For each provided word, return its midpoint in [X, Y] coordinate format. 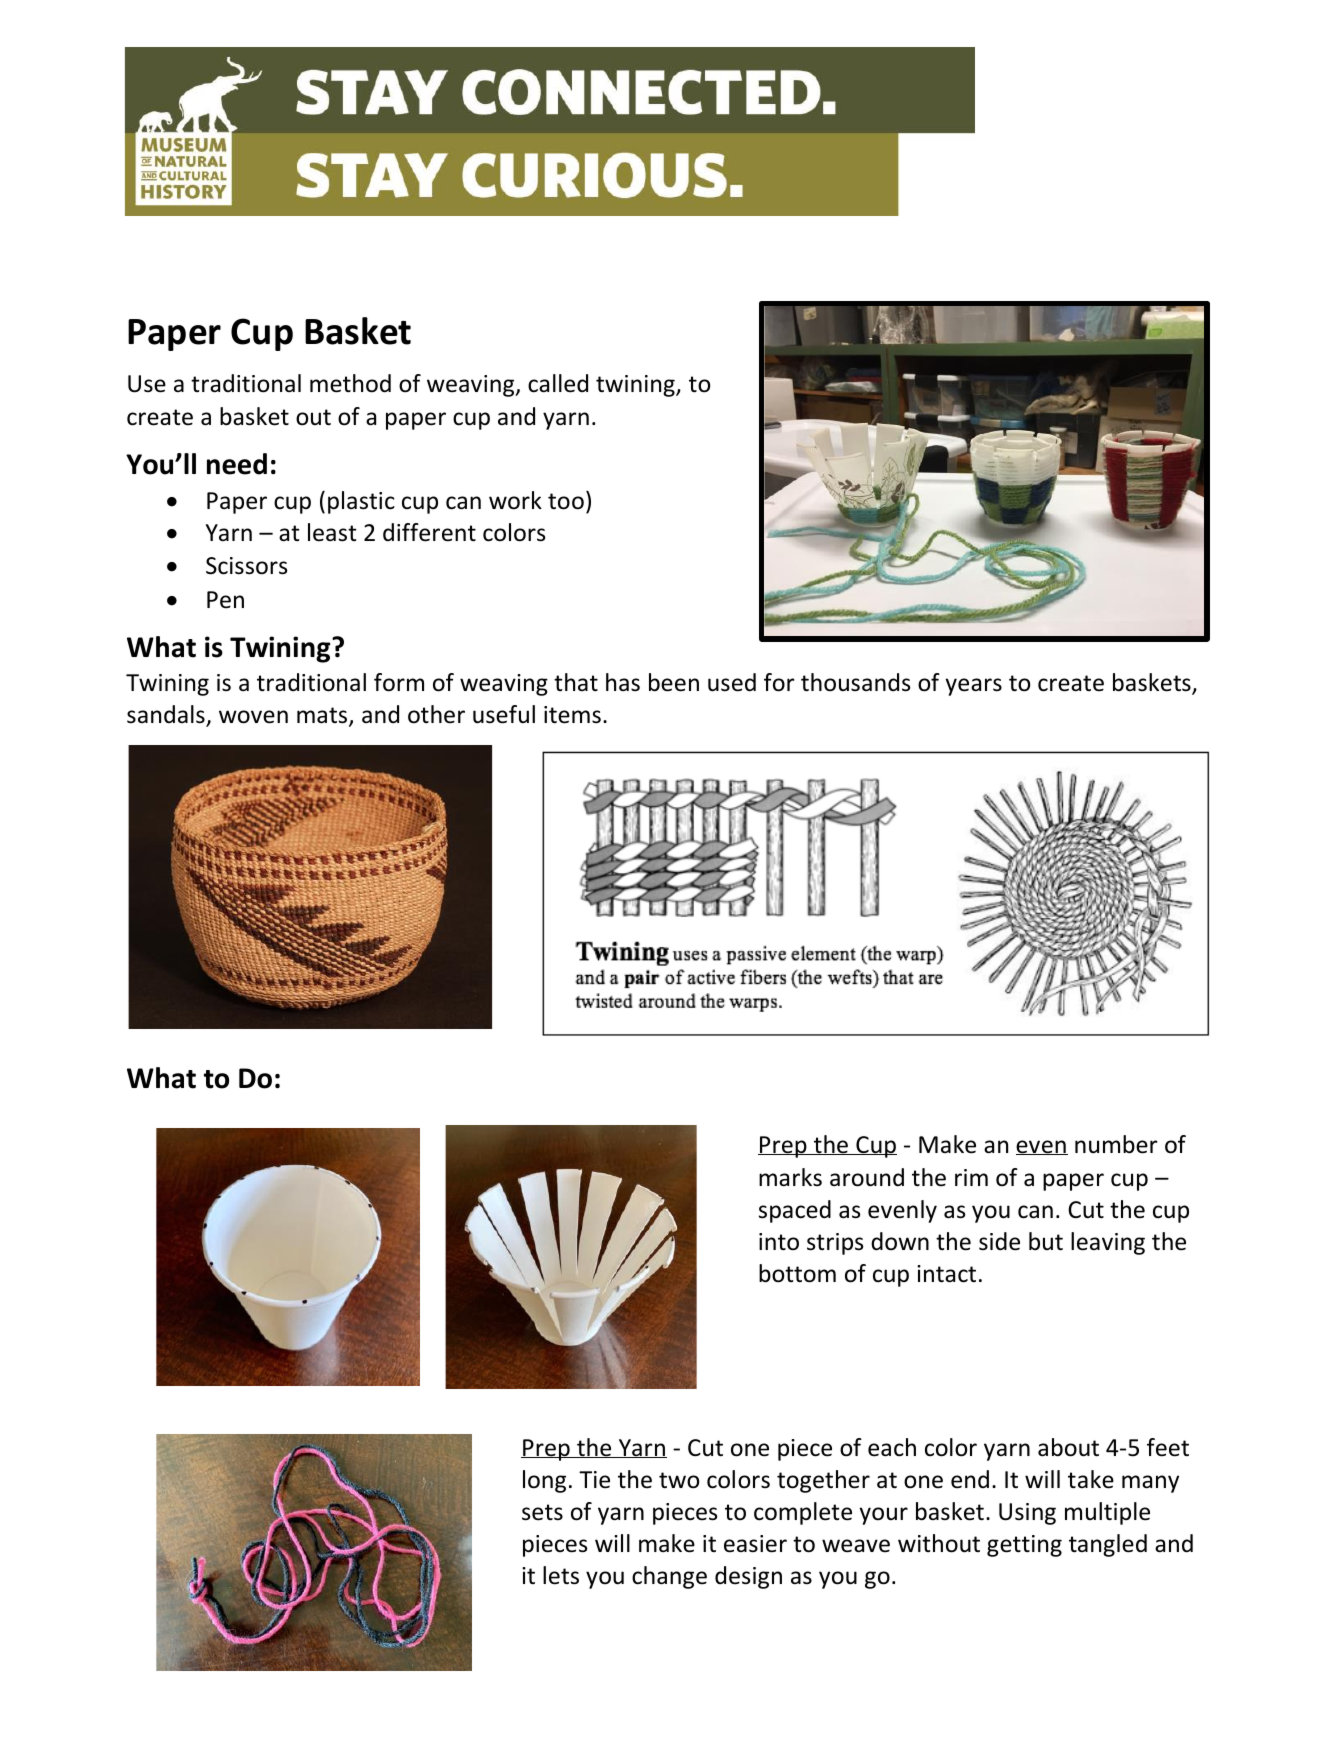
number [1116, 1144]
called [558, 383]
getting [1024, 1546]
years [973, 687]
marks [790, 1177]
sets [542, 1512]
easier [755, 1544]
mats [323, 716]
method [350, 383]
